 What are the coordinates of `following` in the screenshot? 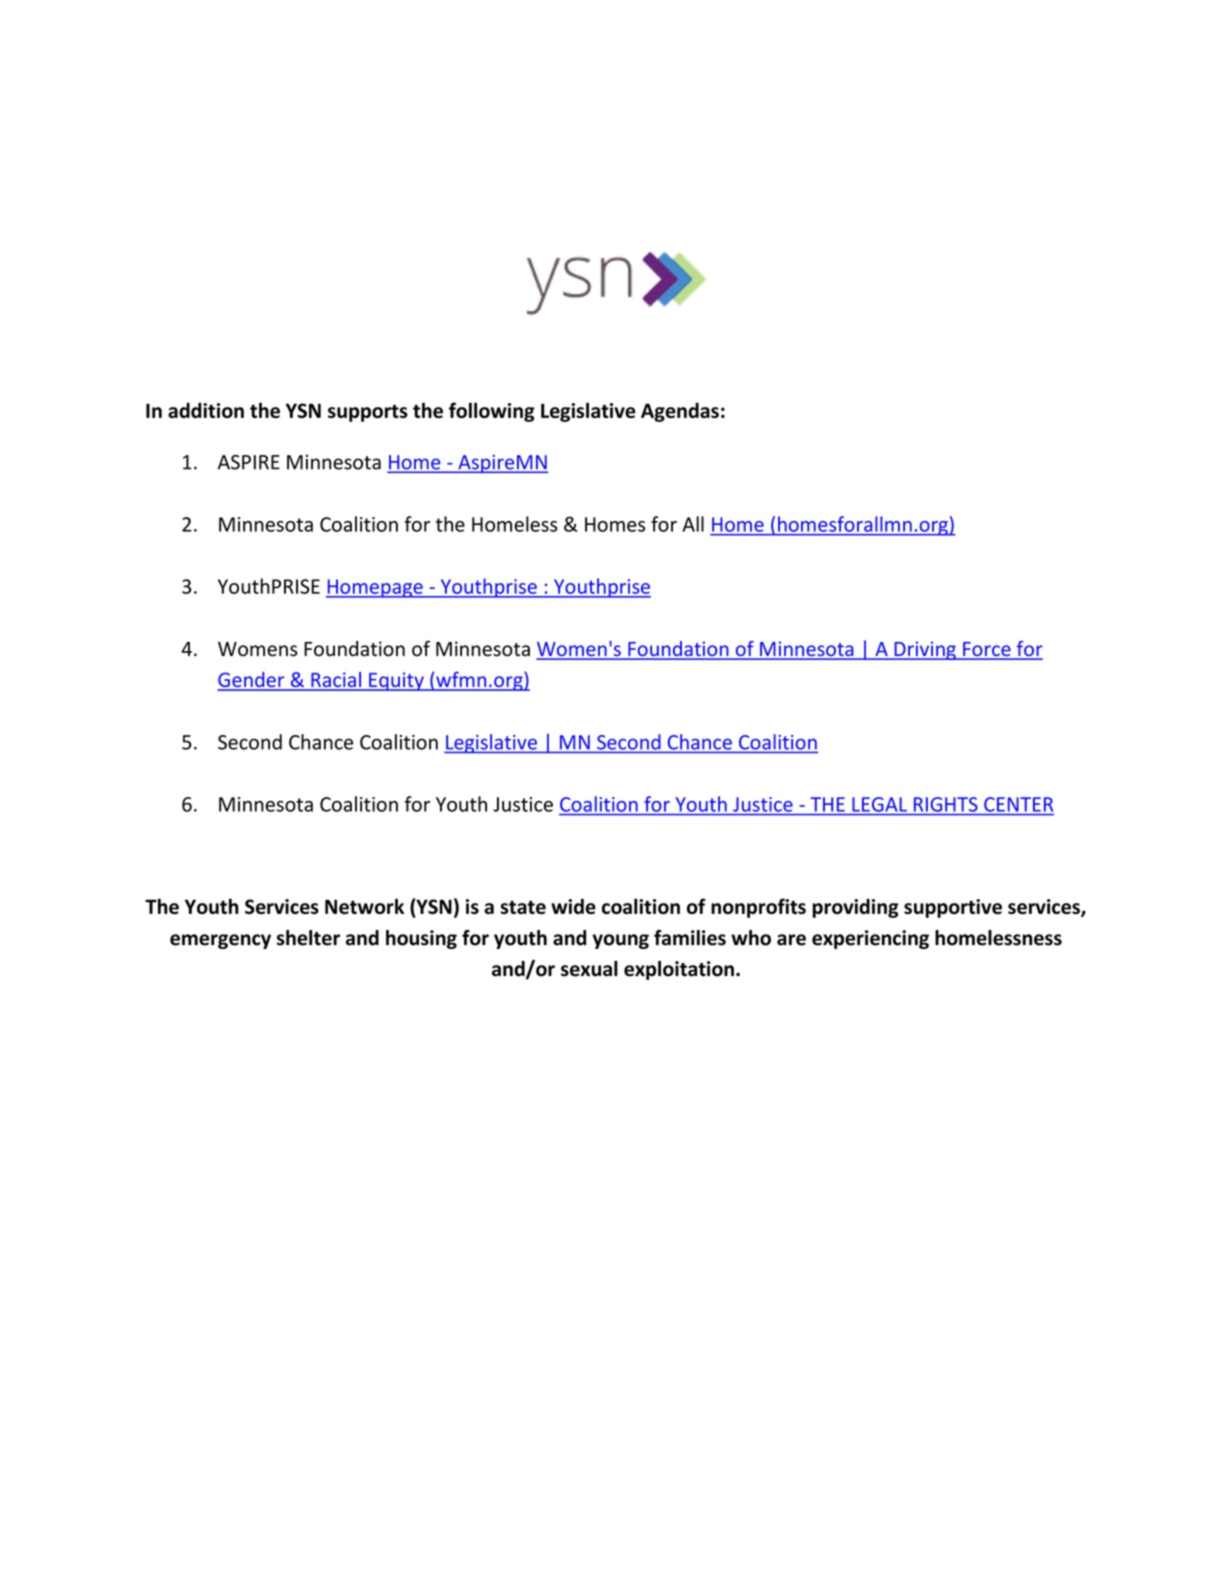 It's located at (492, 412).
